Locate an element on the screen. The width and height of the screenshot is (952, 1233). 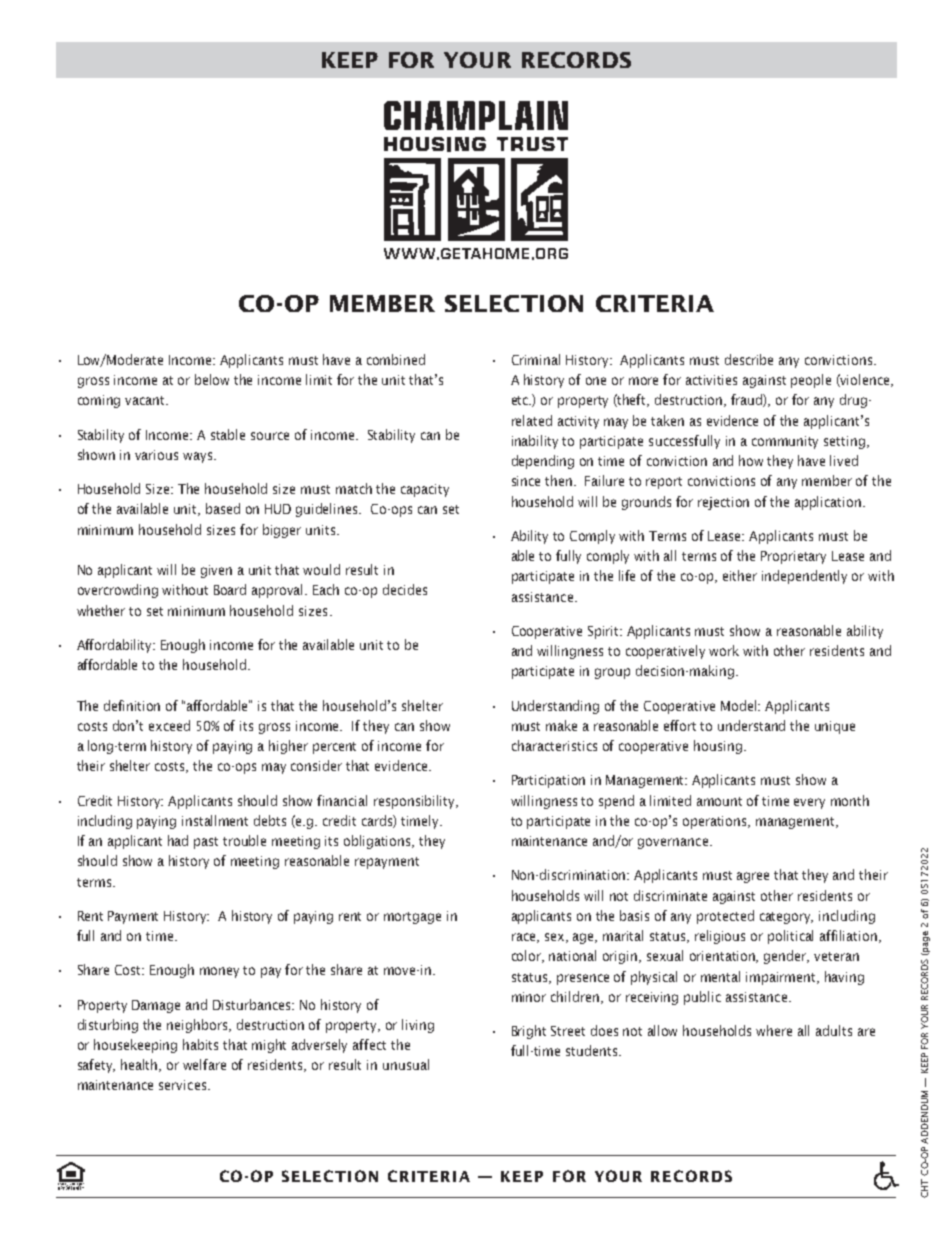
where is located at coordinates (774, 1030).
